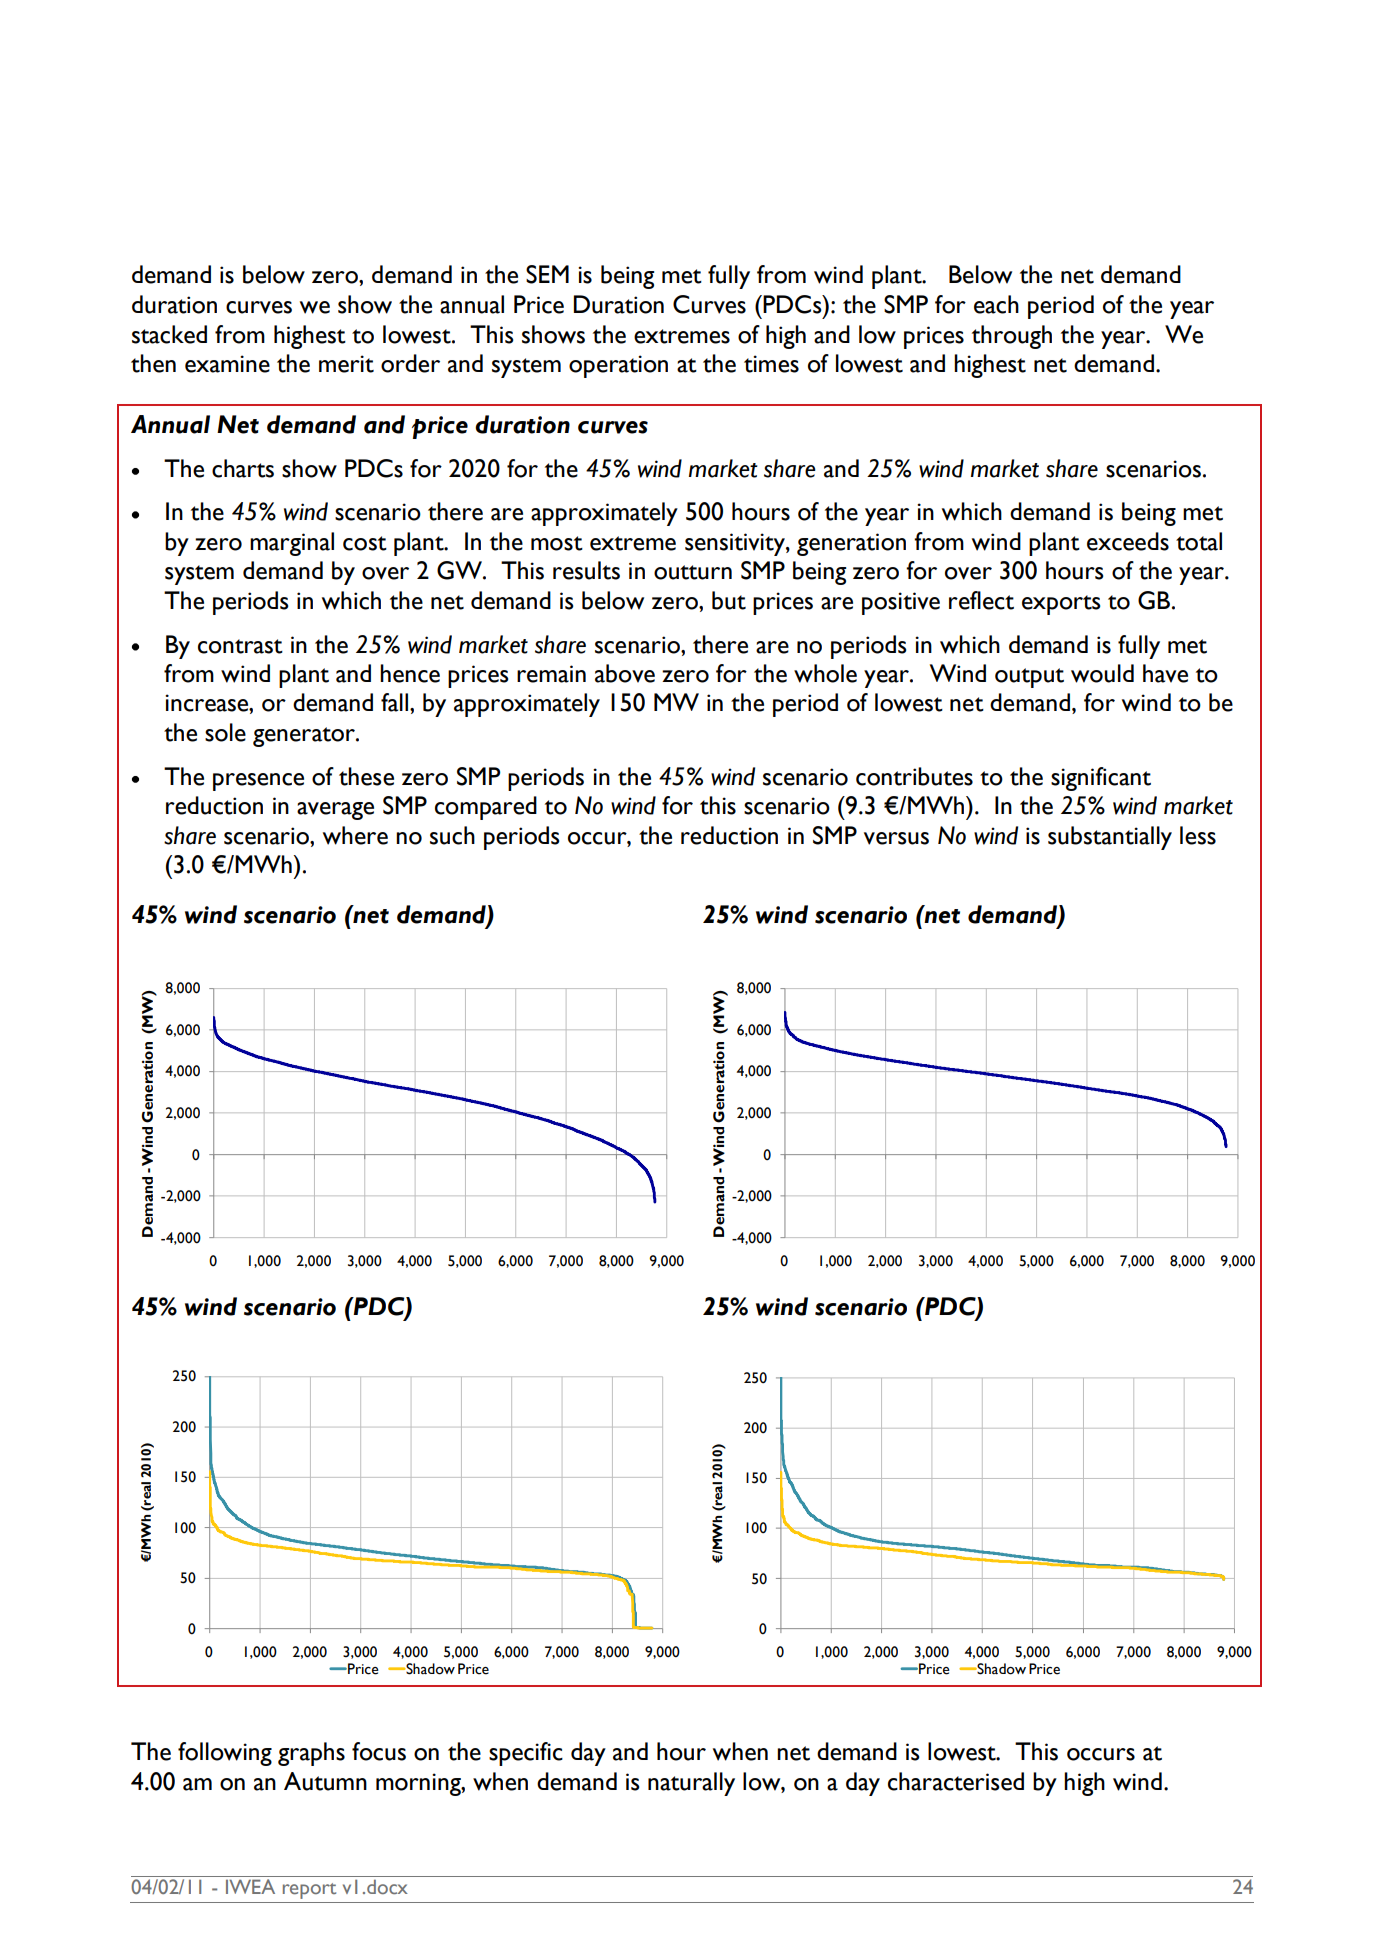 Image resolution: width=1379 pixels, height=1951 pixels. Describe the element at coordinates (227, 364) in the image. I see `examine` at that location.
